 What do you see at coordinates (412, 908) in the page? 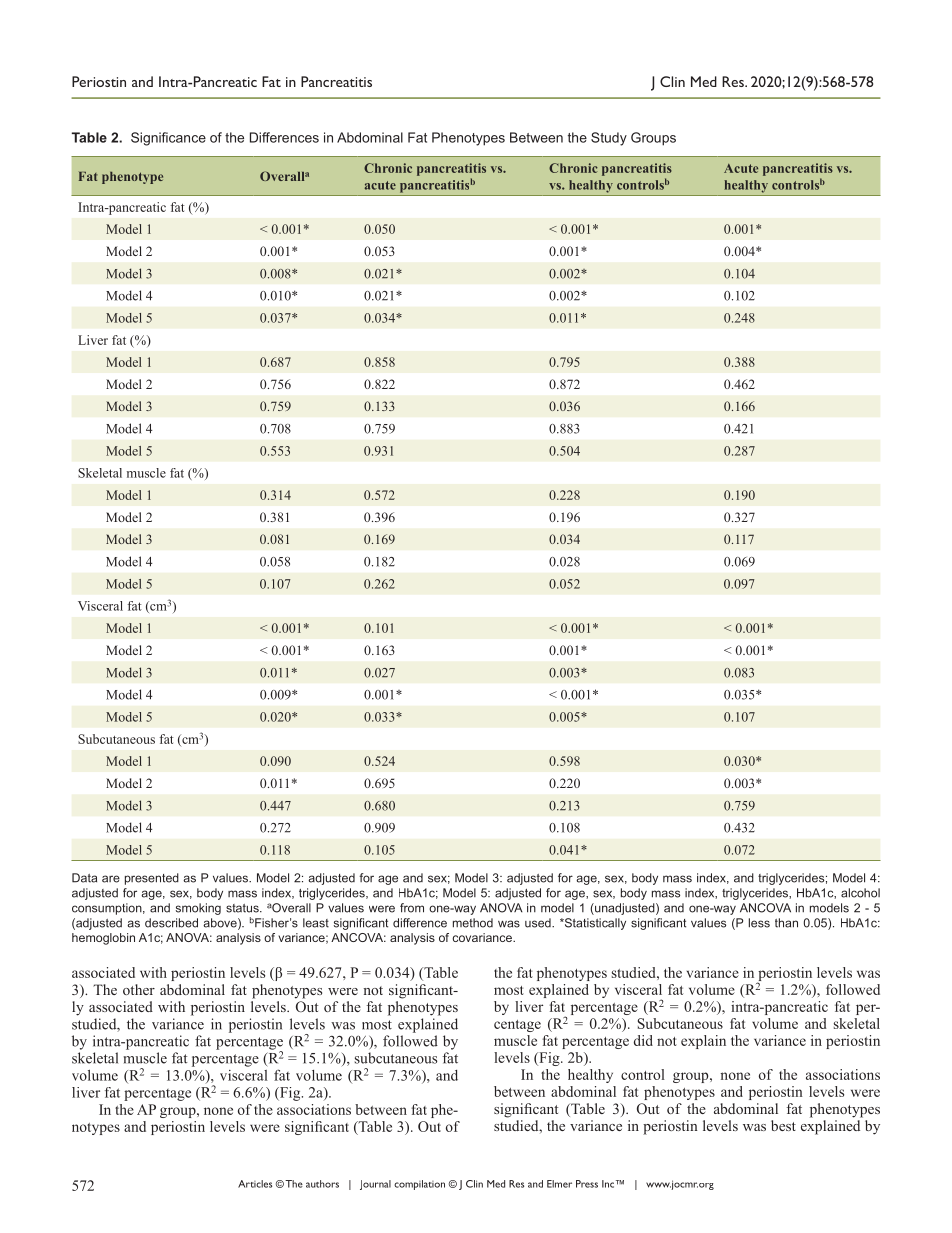
I see `from` at bounding box center [412, 908].
